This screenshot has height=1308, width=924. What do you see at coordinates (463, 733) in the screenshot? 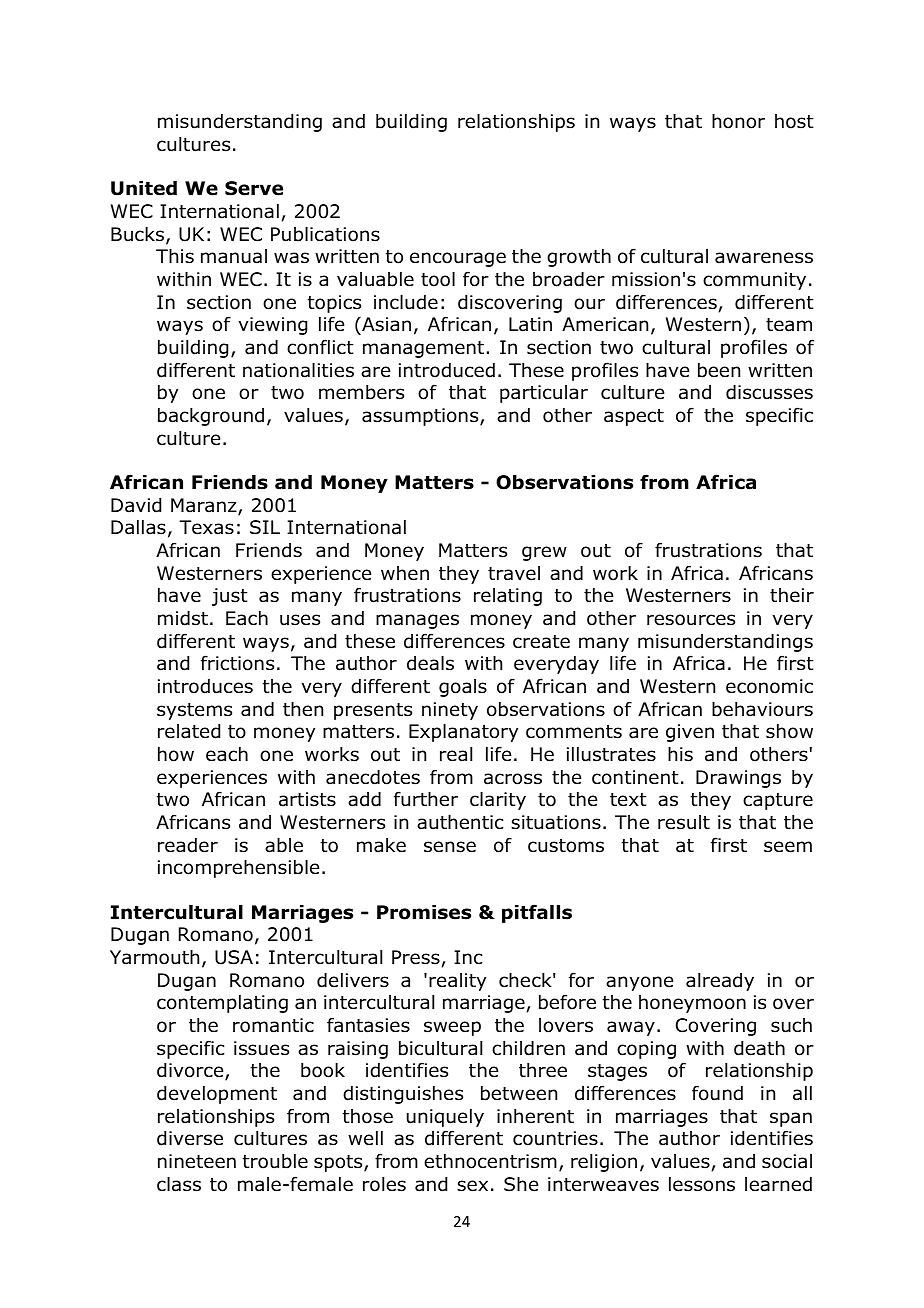
I see `Explanatory` at bounding box center [463, 733].
